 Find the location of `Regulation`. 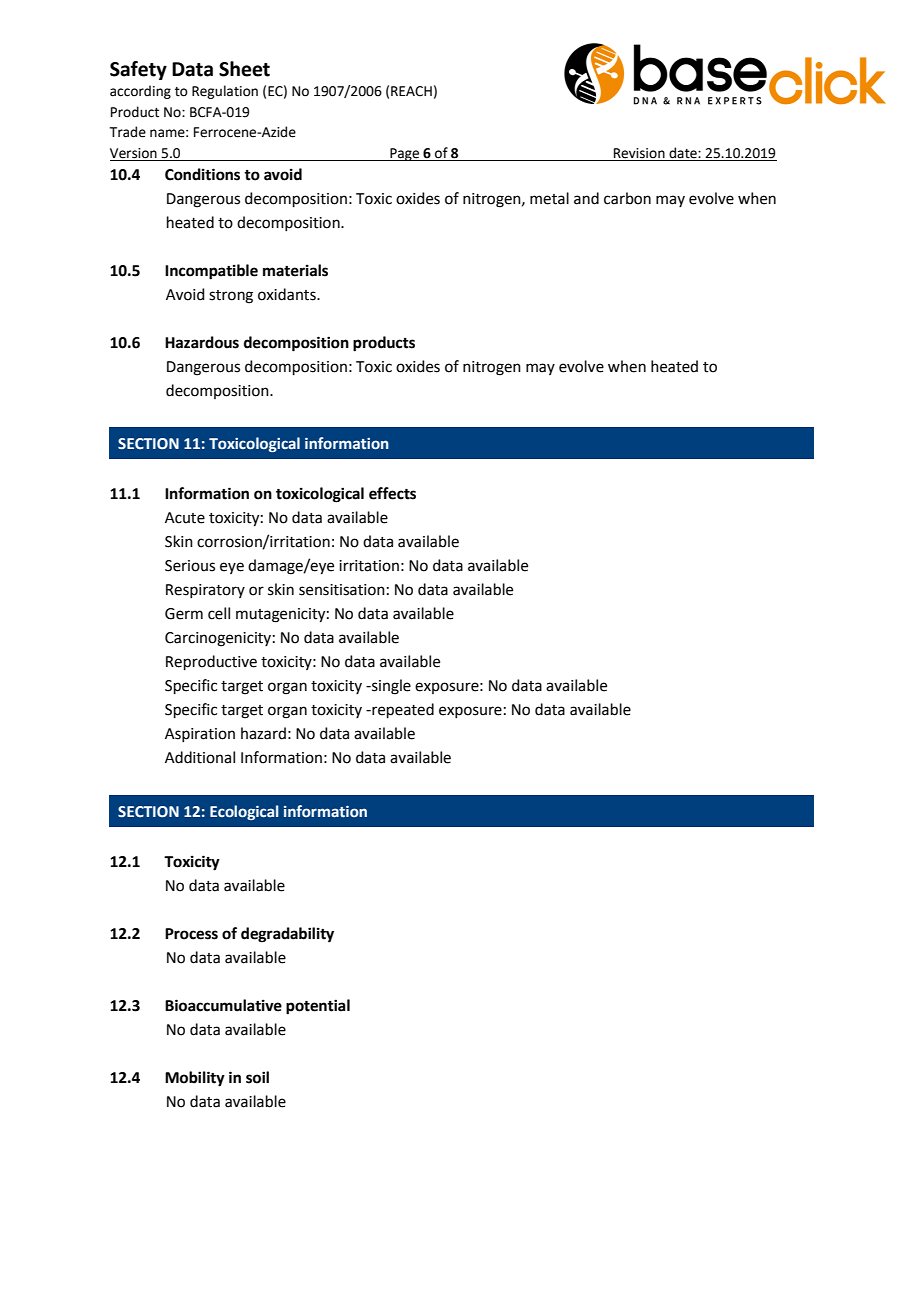

Regulation is located at coordinates (225, 92).
